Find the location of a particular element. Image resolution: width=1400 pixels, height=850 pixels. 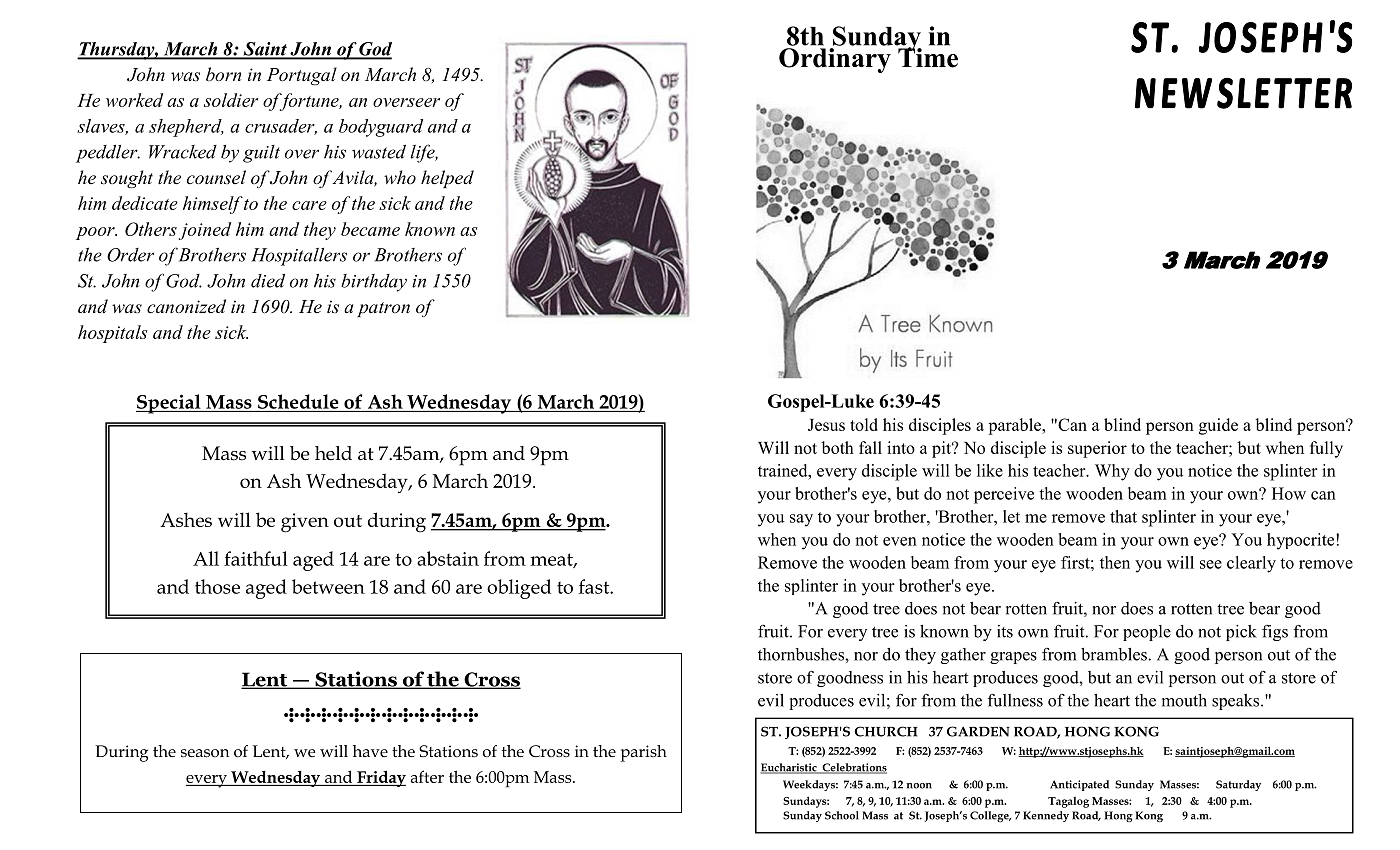

then is located at coordinates (1115, 562).
